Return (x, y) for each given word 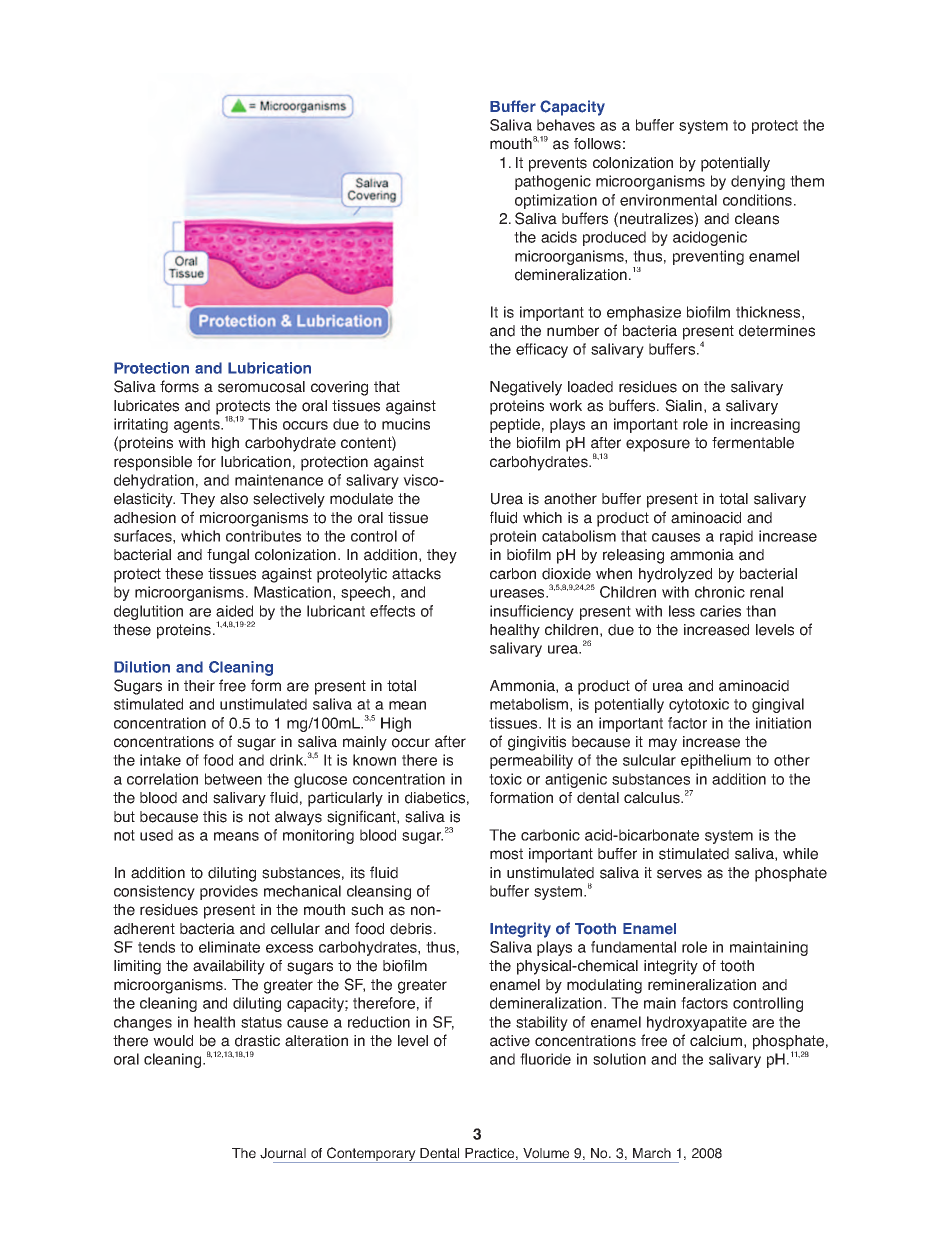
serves (679, 874)
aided (234, 611)
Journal (283, 1153)
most (506, 854)
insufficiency (532, 612)
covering (339, 388)
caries (720, 611)
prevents (558, 164)
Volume (546, 1153)
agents (198, 426)
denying (758, 182)
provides (229, 892)
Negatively (526, 388)
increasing (765, 425)
